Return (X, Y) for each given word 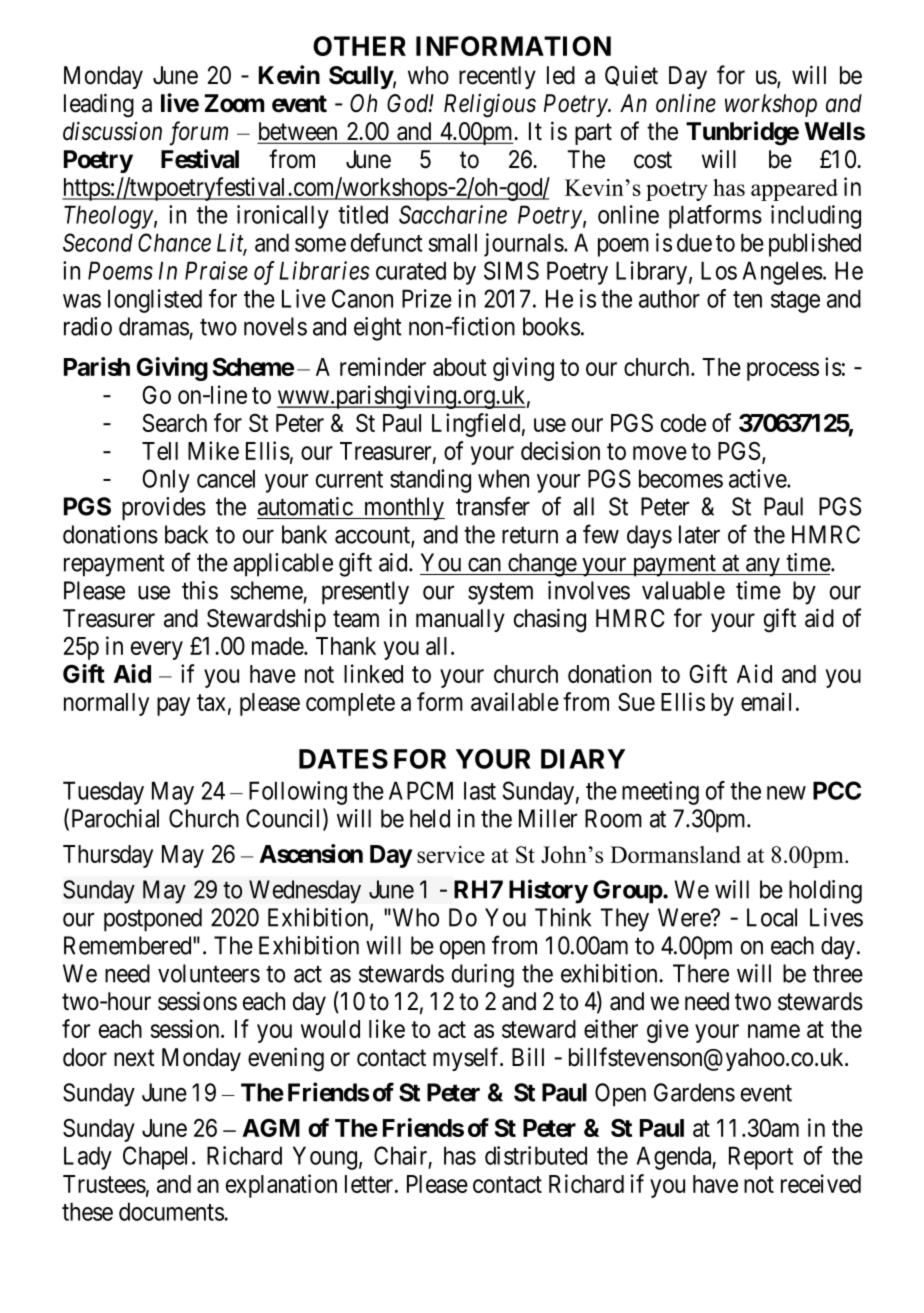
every (157, 650)
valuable (683, 590)
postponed (153, 920)
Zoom (234, 103)
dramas (154, 326)
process (783, 371)
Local (772, 917)
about (460, 367)
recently (497, 77)
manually (460, 620)
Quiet (631, 76)
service (451, 854)
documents (172, 1211)
